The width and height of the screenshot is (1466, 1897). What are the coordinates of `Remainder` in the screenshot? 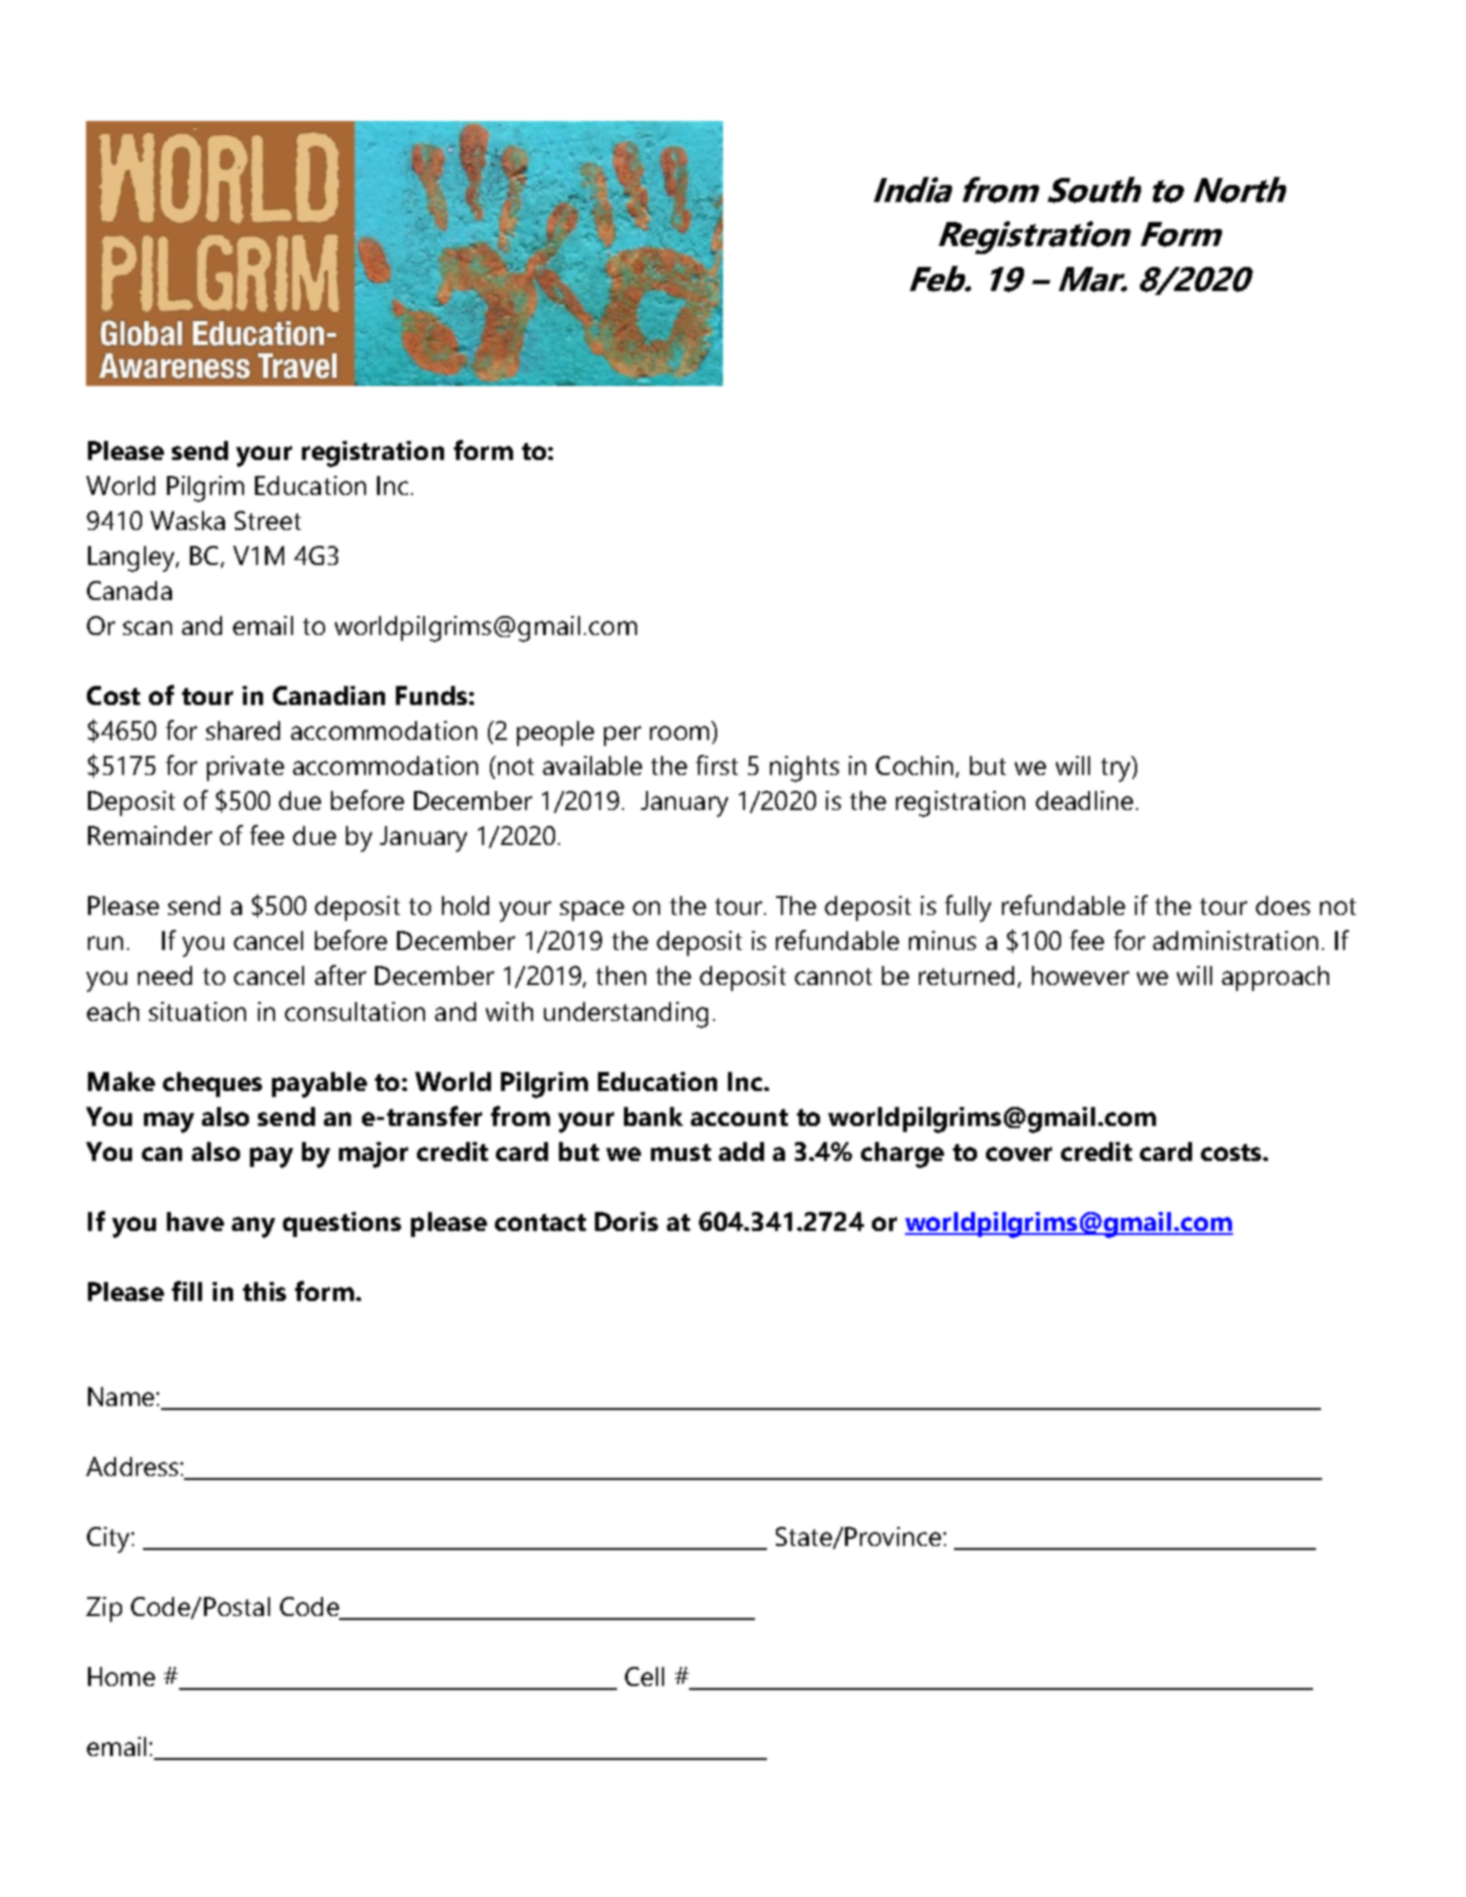 It's located at (150, 835).
